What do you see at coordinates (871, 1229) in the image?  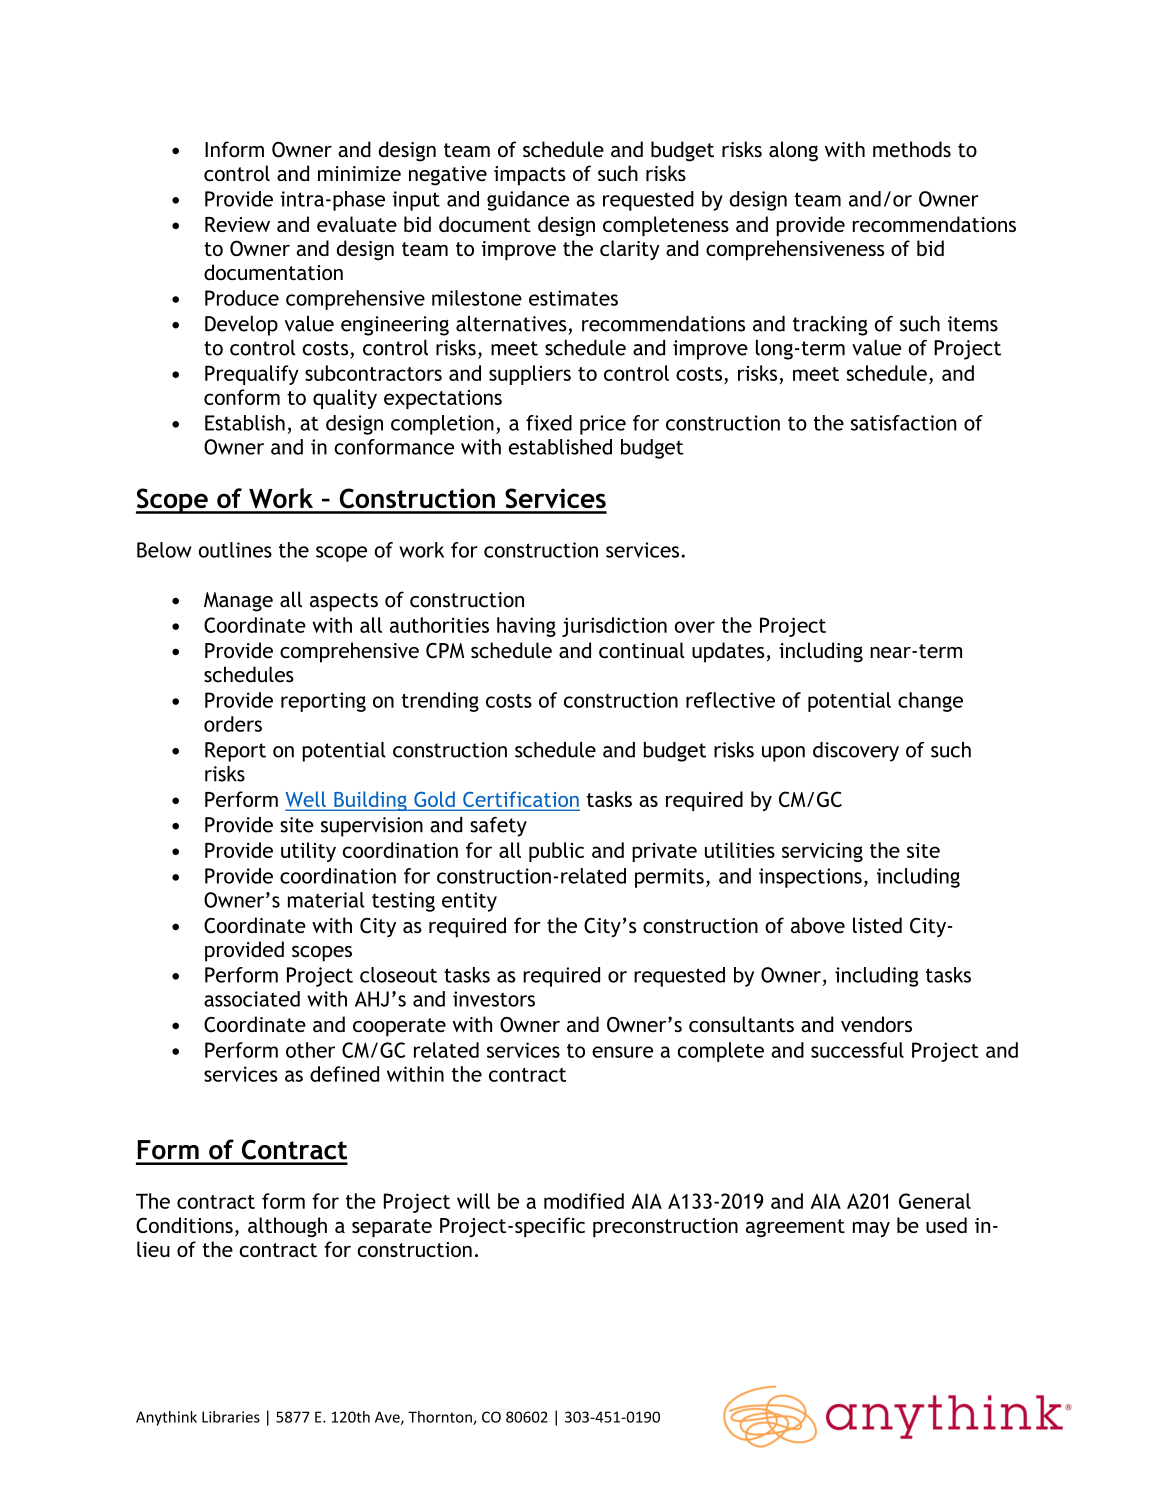 I see `may` at bounding box center [871, 1229].
